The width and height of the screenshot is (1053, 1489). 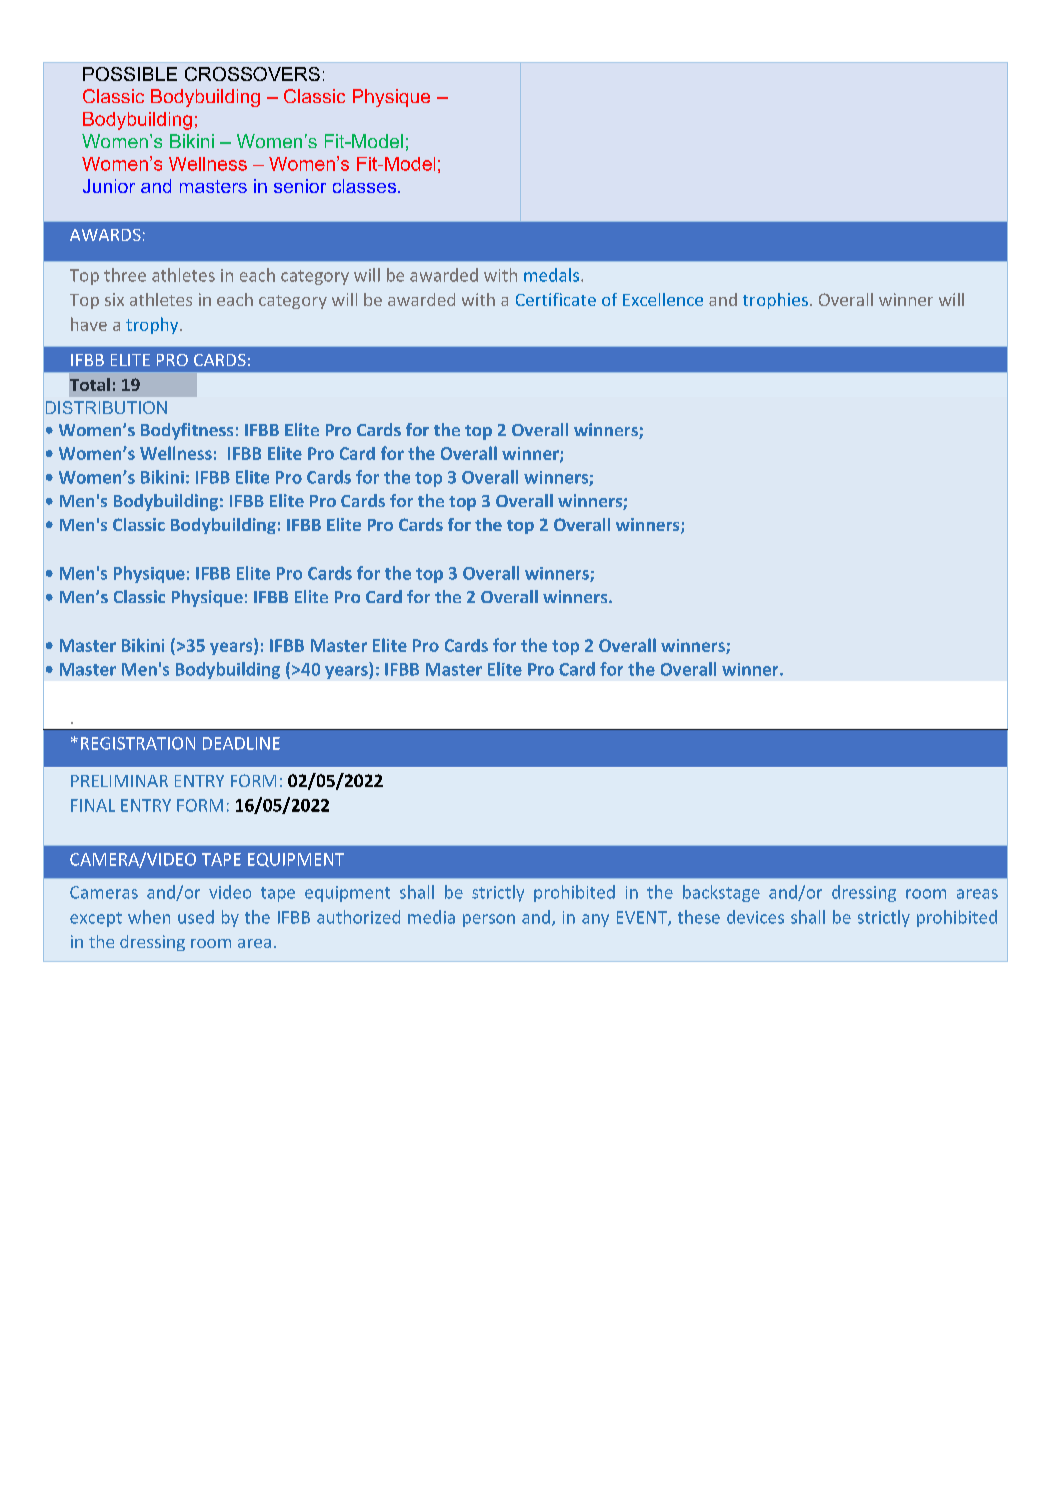 I want to click on Excellence, so click(x=663, y=299).
